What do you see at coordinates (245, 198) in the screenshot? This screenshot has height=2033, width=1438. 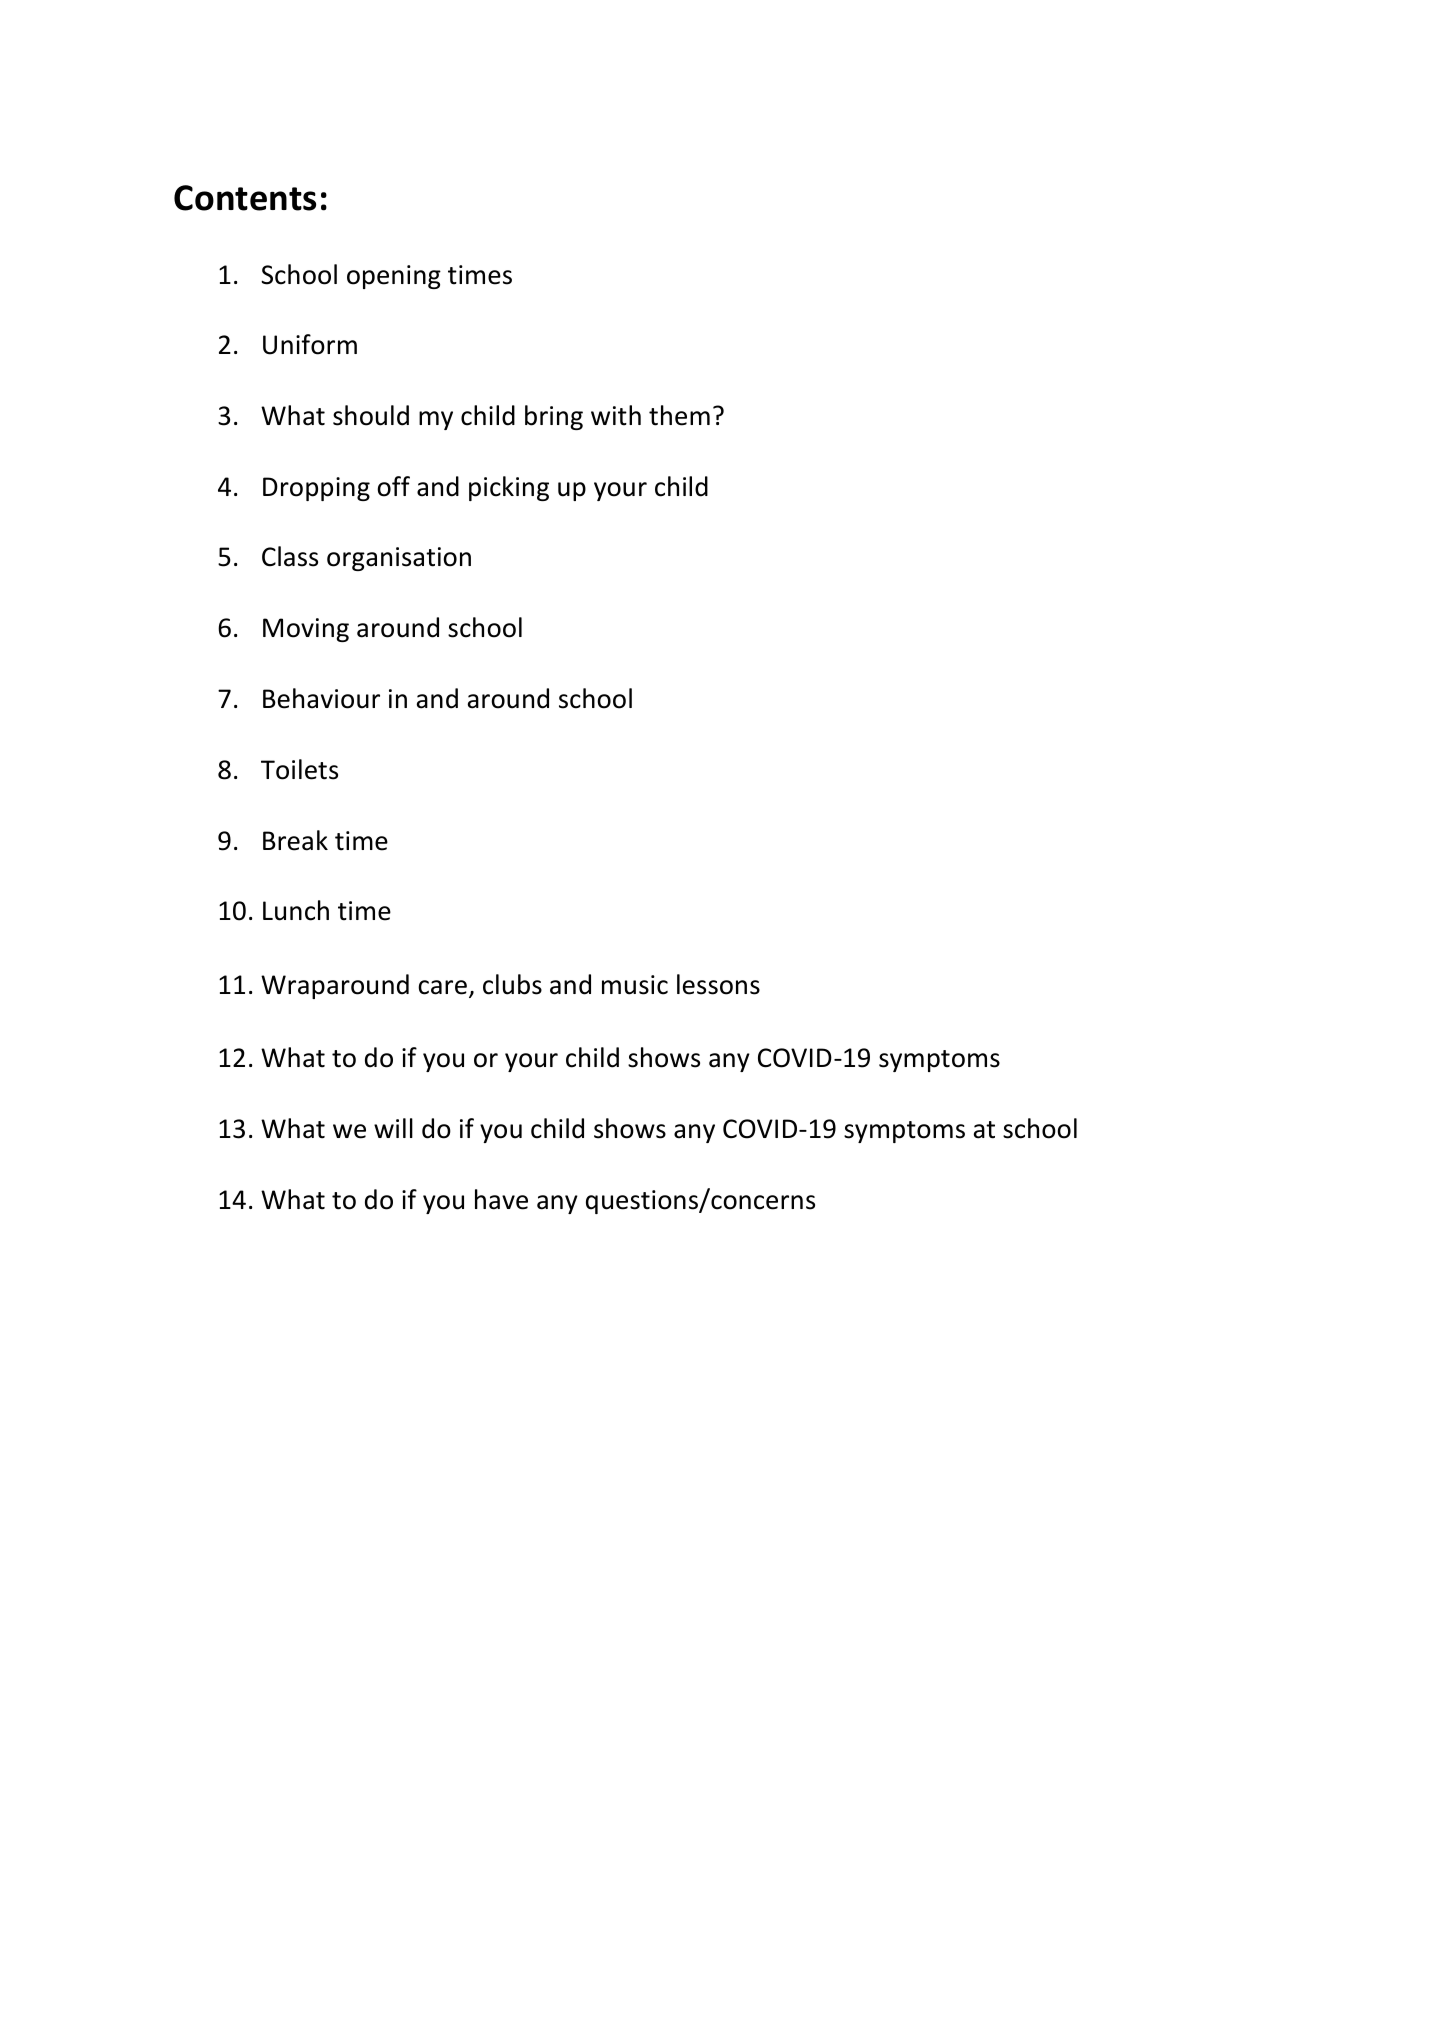 I see `Contents` at bounding box center [245, 198].
